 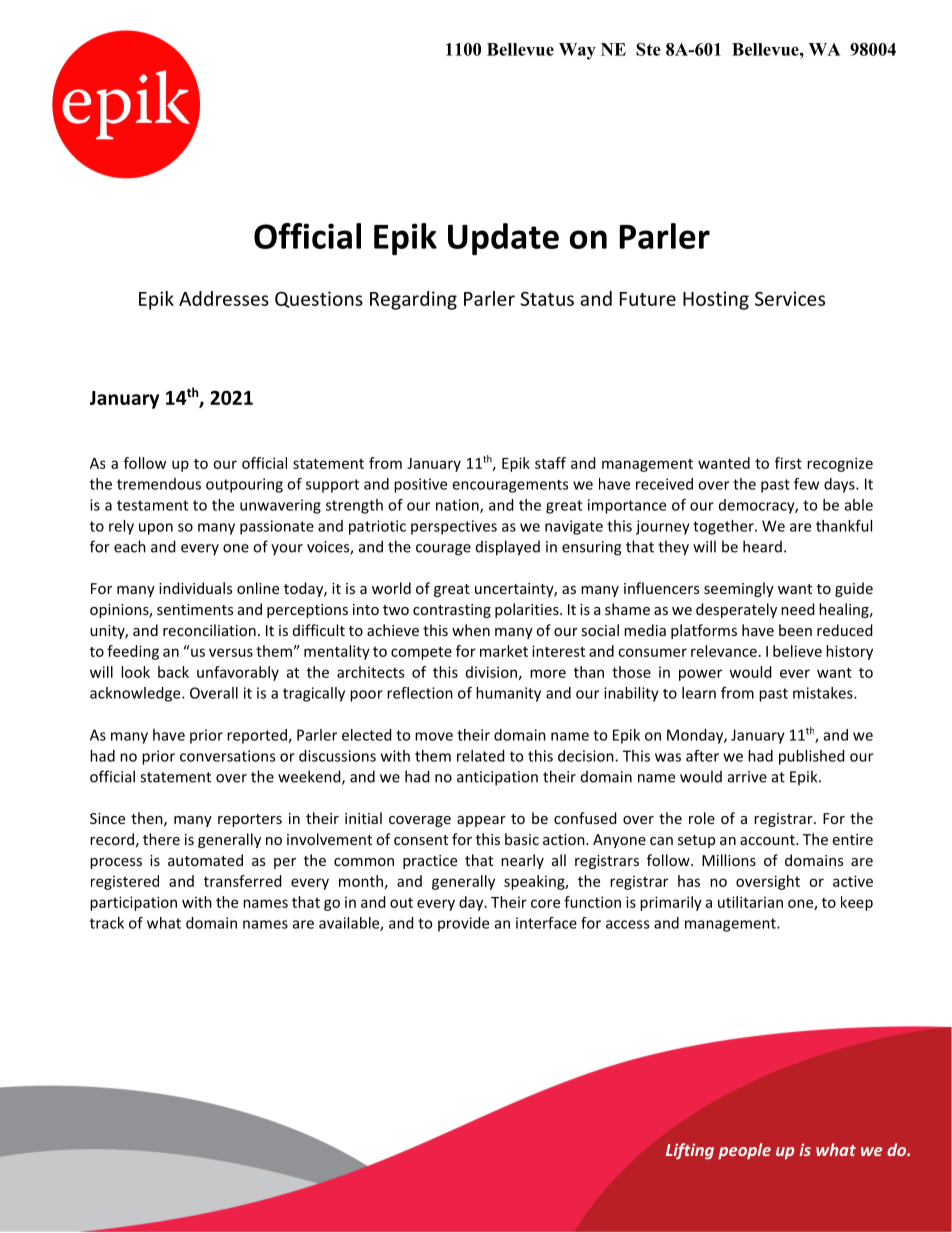 I want to click on need, so click(x=797, y=609).
